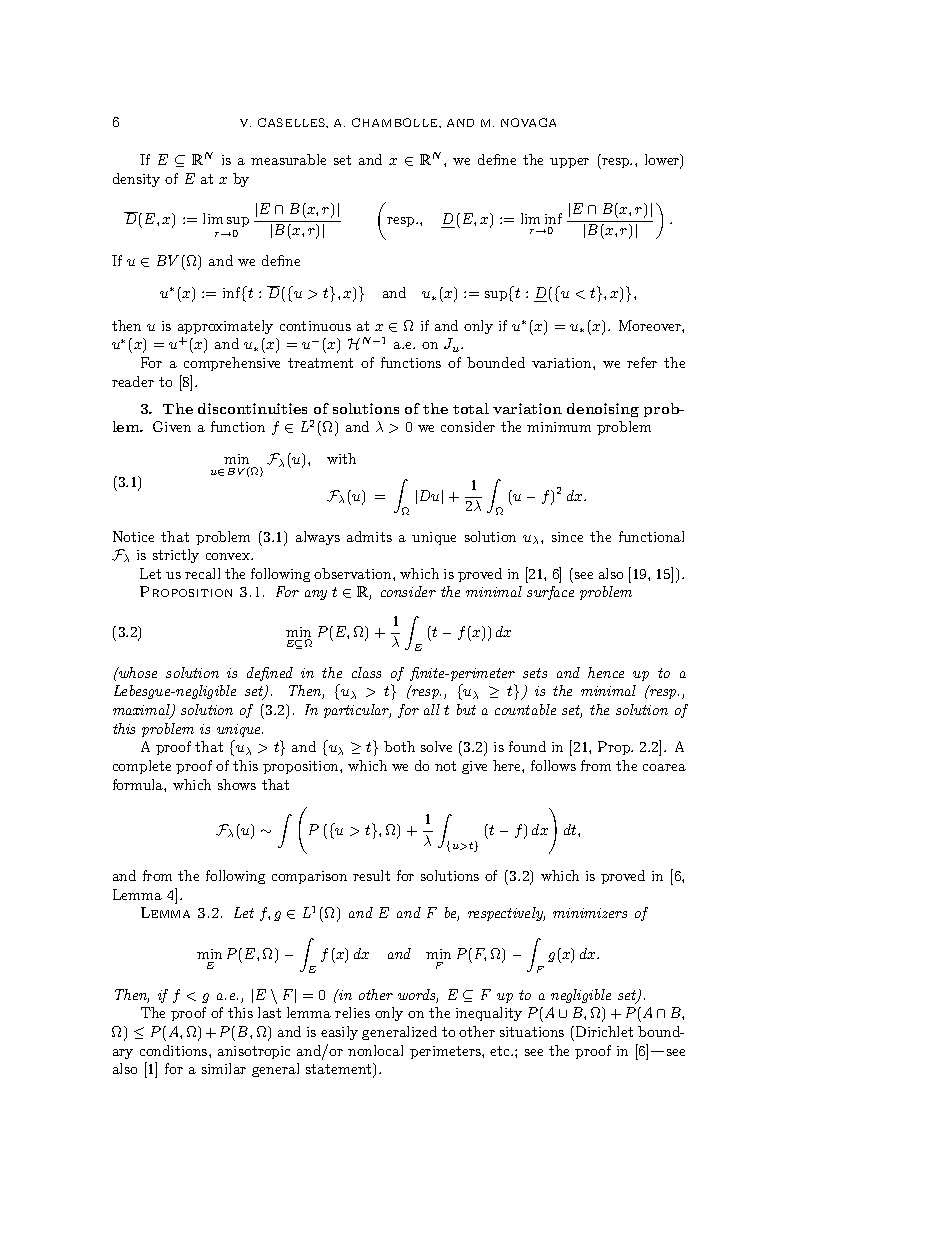 Image resolution: width=952 pixels, height=1233 pixels. I want to click on density, so click(136, 180).
